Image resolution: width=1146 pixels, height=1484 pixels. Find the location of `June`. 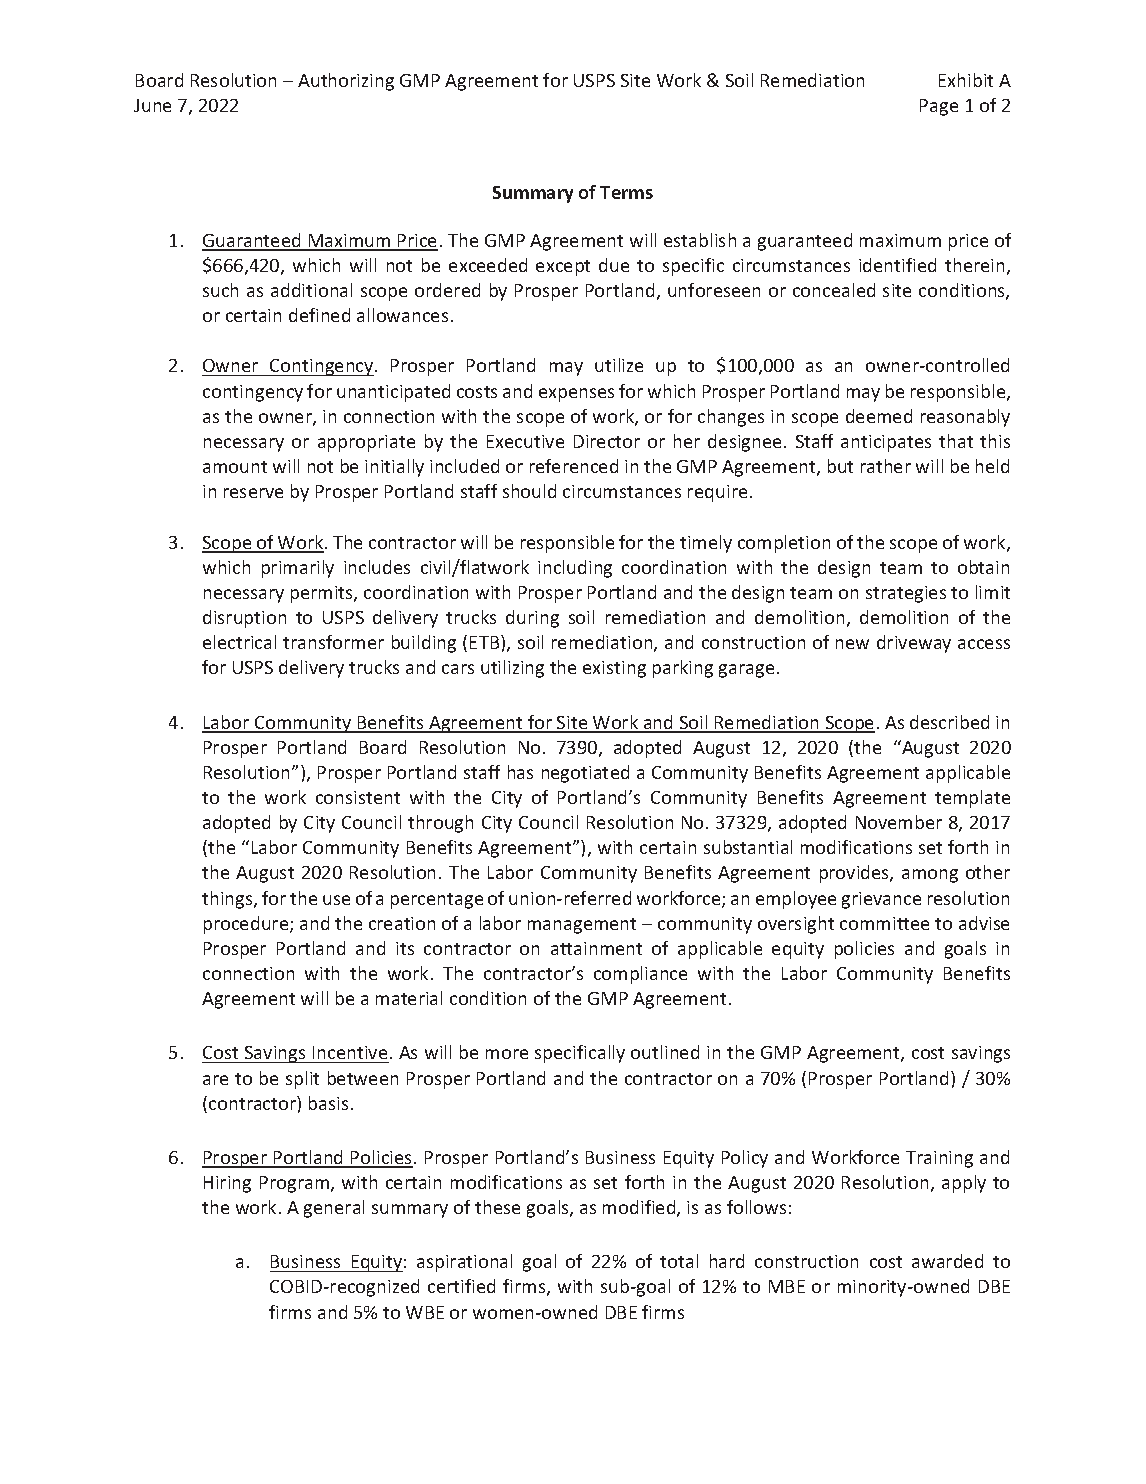

June is located at coordinates (152, 105).
